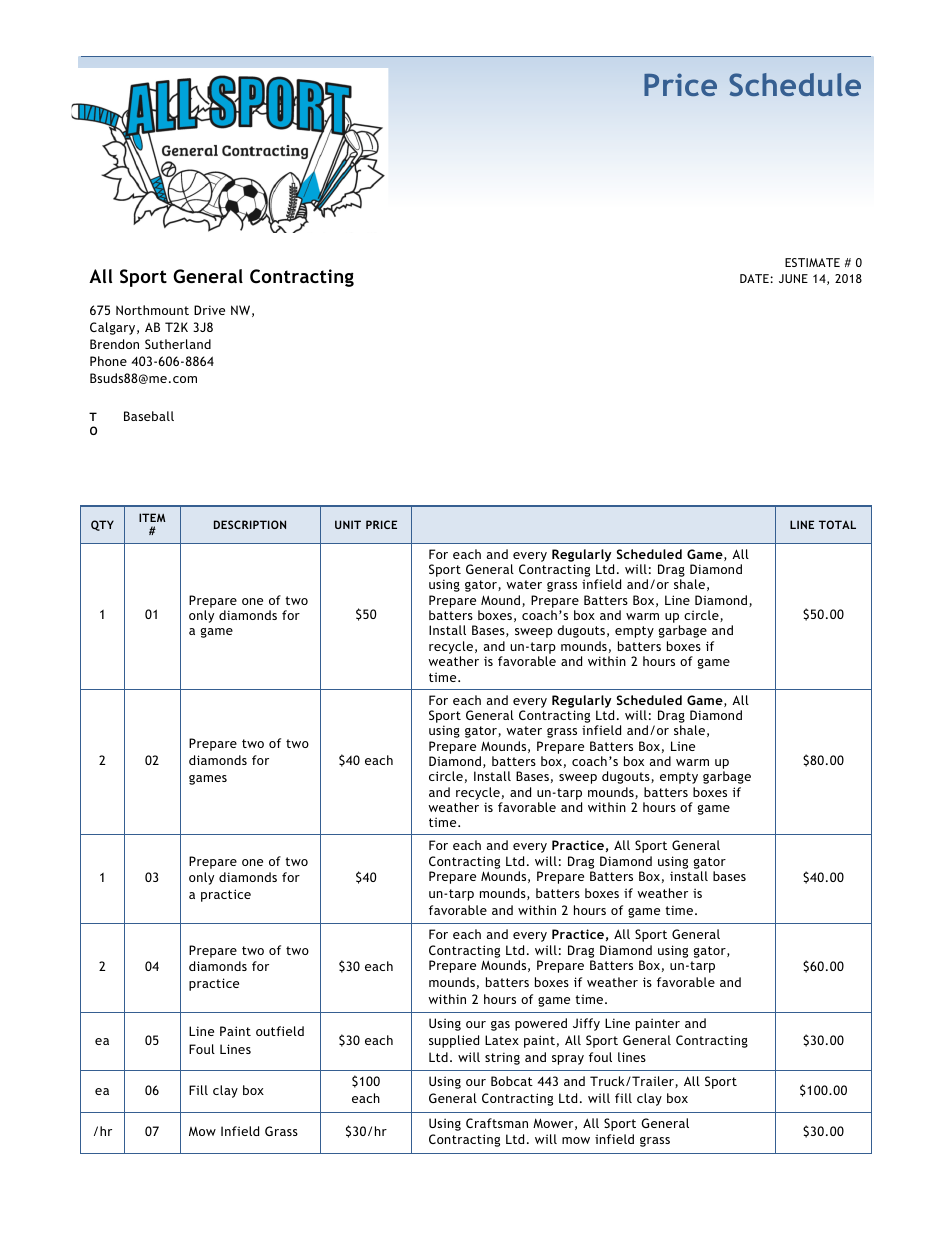  What do you see at coordinates (209, 310) in the document?
I see `Drive` at bounding box center [209, 310].
